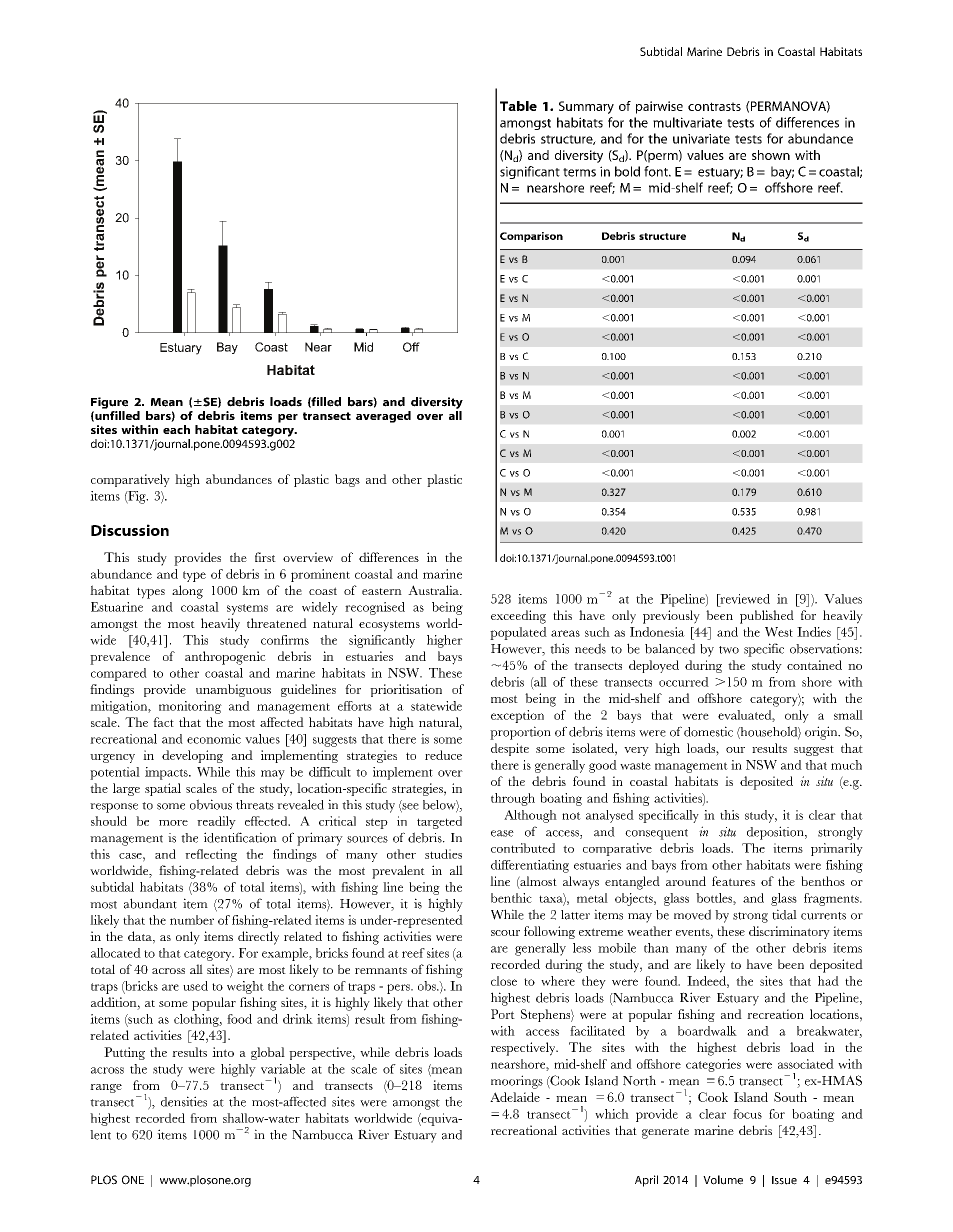  I want to click on anthropogenic, so click(225, 658).
